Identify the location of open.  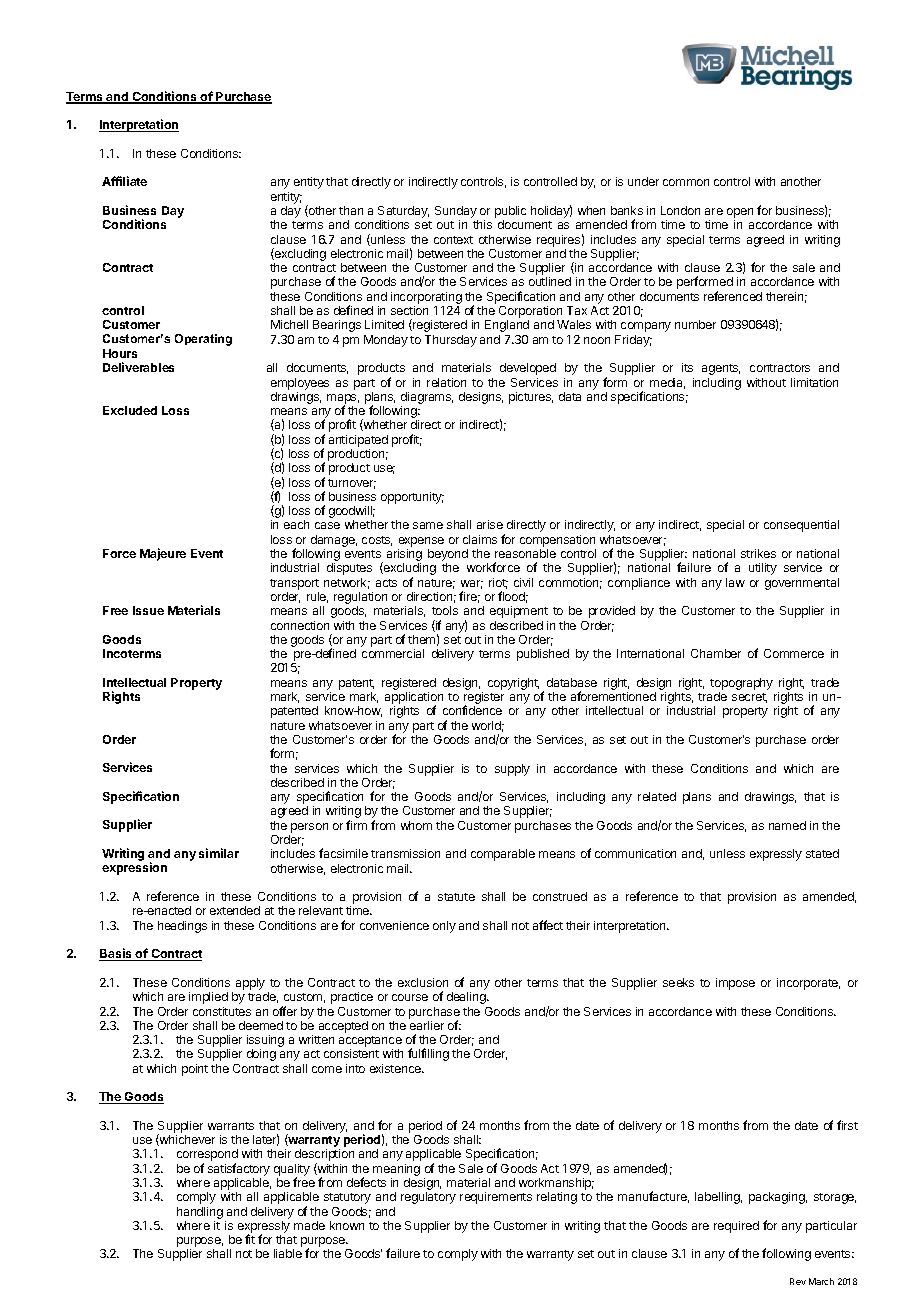
(740, 214).
